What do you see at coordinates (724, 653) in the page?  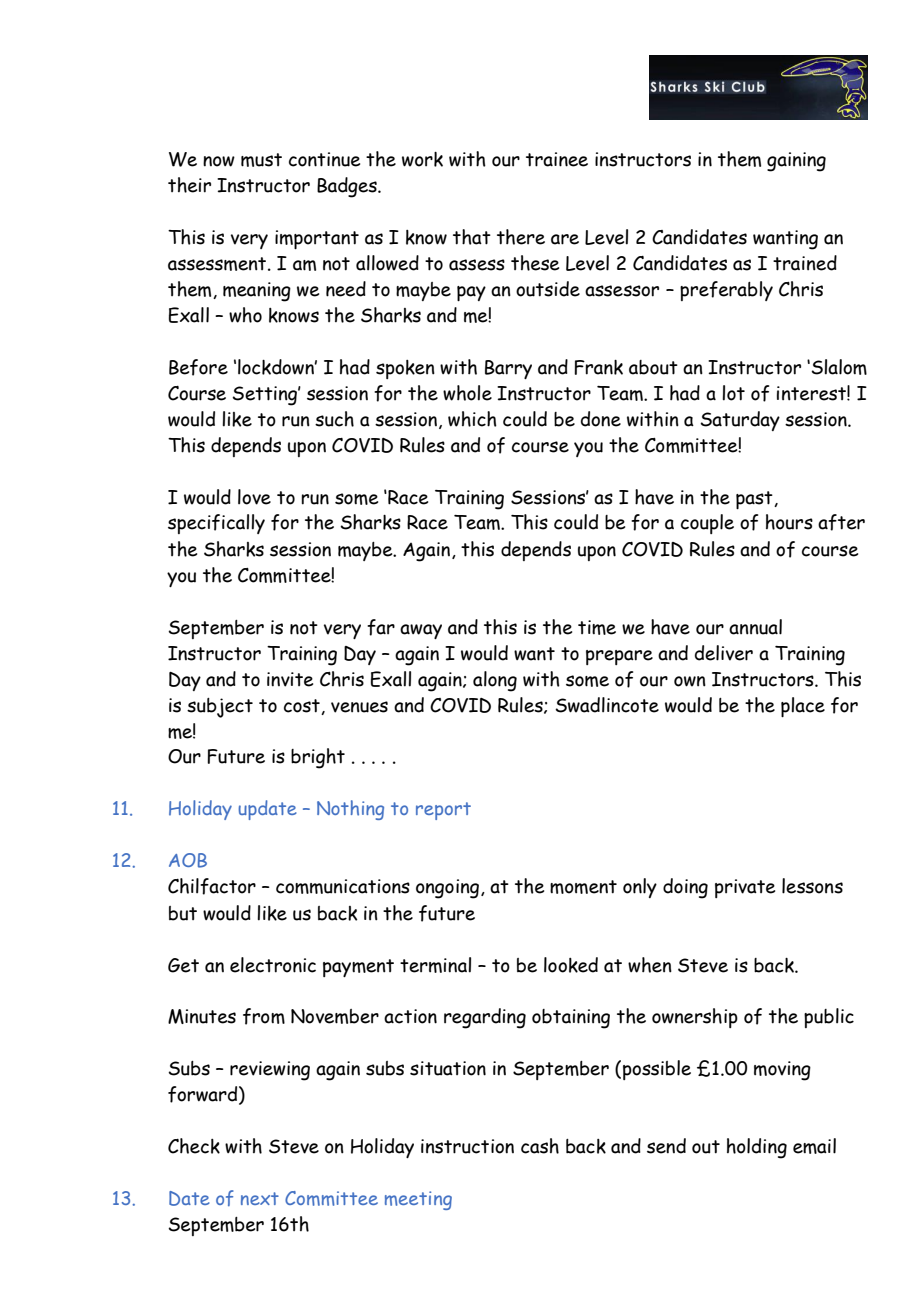 I see `deliver` at bounding box center [724, 653].
